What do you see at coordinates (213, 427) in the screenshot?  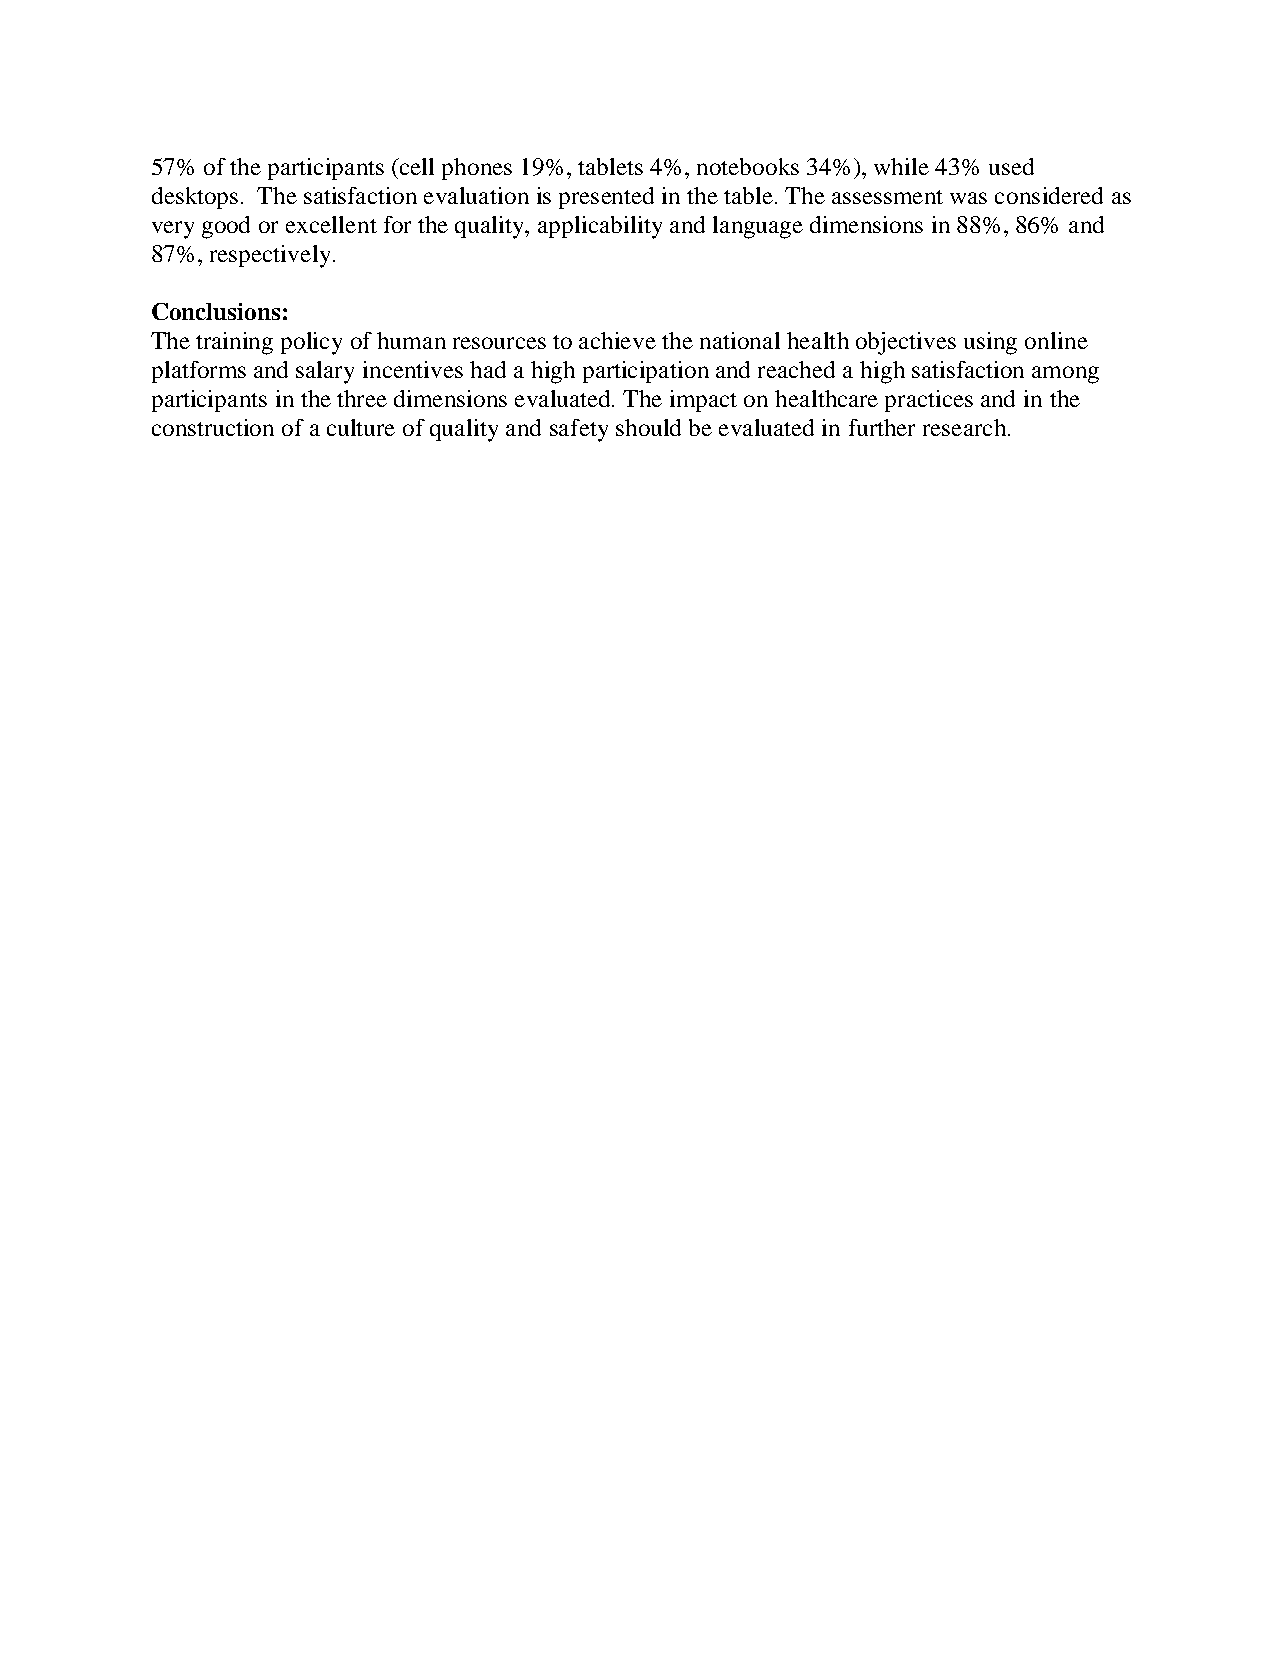 I see `construction` at bounding box center [213, 427].
